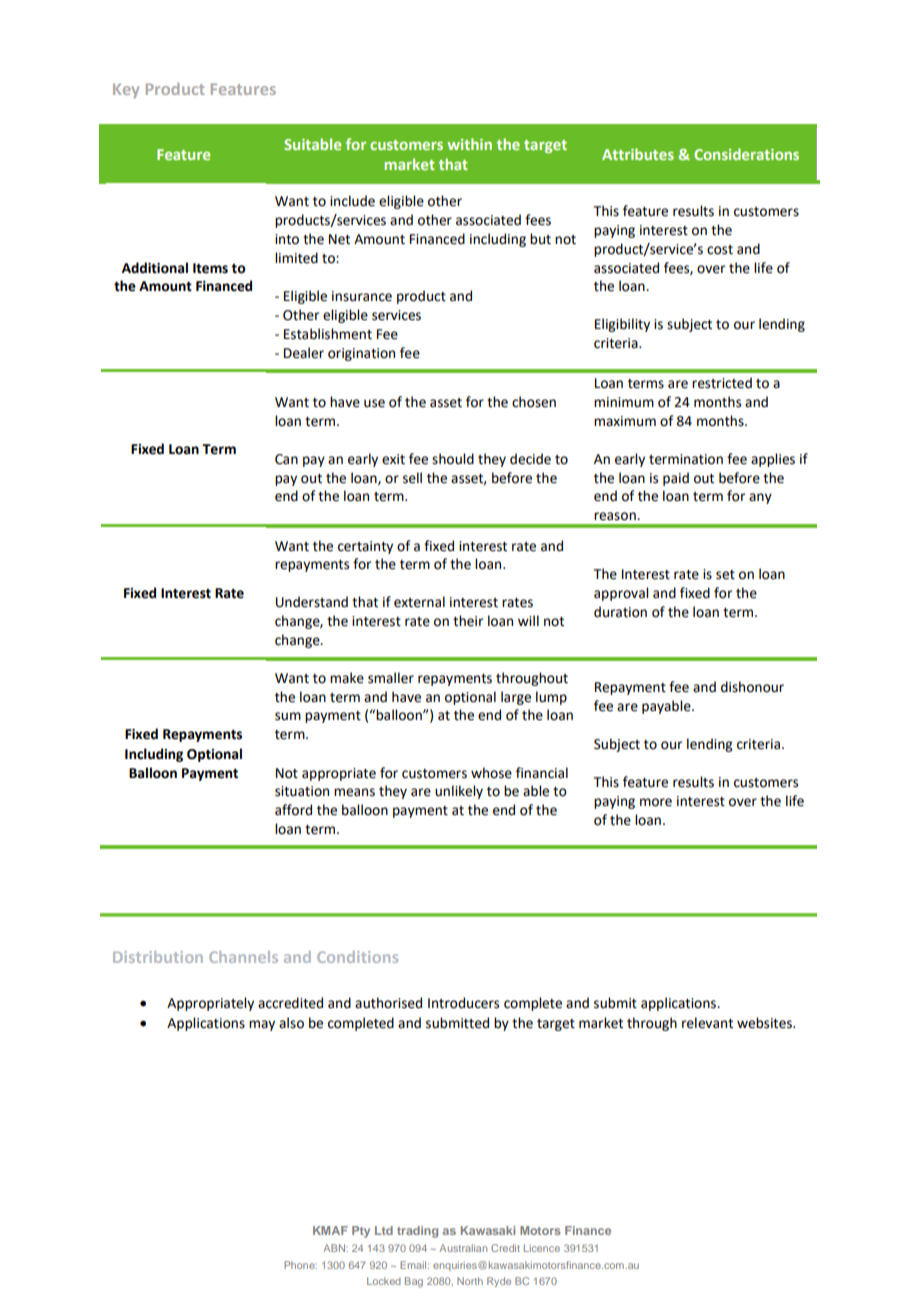 This page has height=1308, width=924. I want to click on Australian, so click(463, 1248).
